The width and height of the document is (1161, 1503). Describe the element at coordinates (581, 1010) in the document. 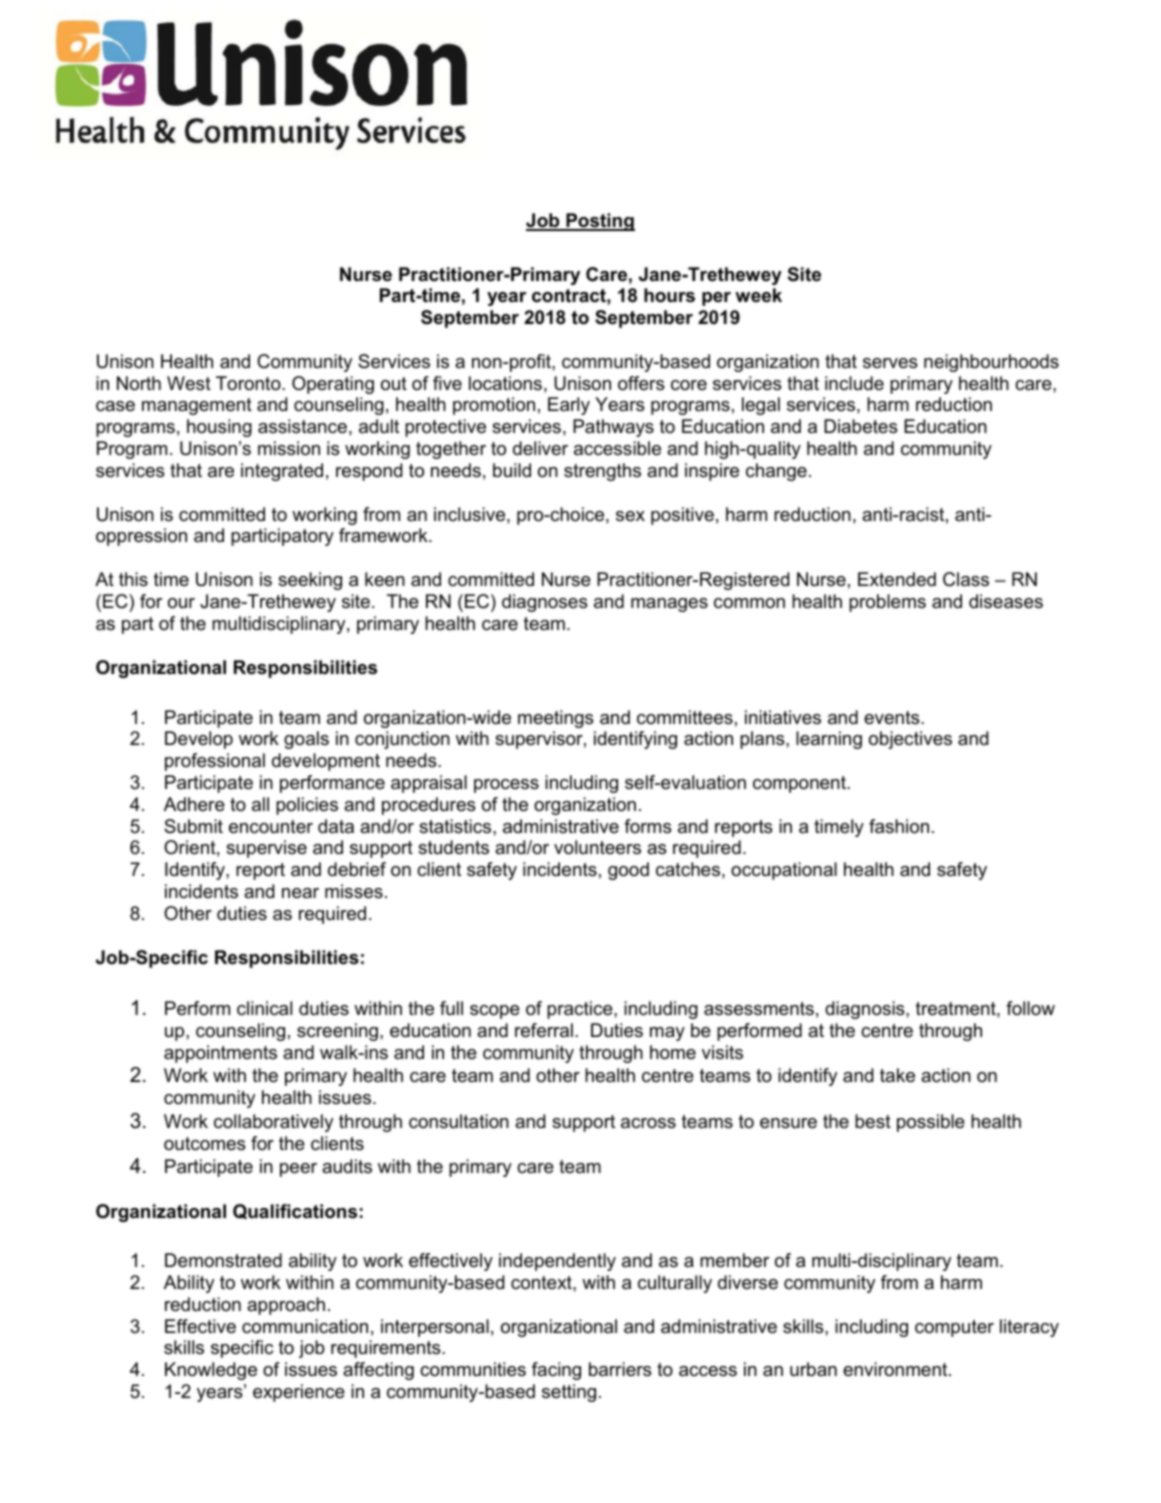

I see `practice` at that location.
